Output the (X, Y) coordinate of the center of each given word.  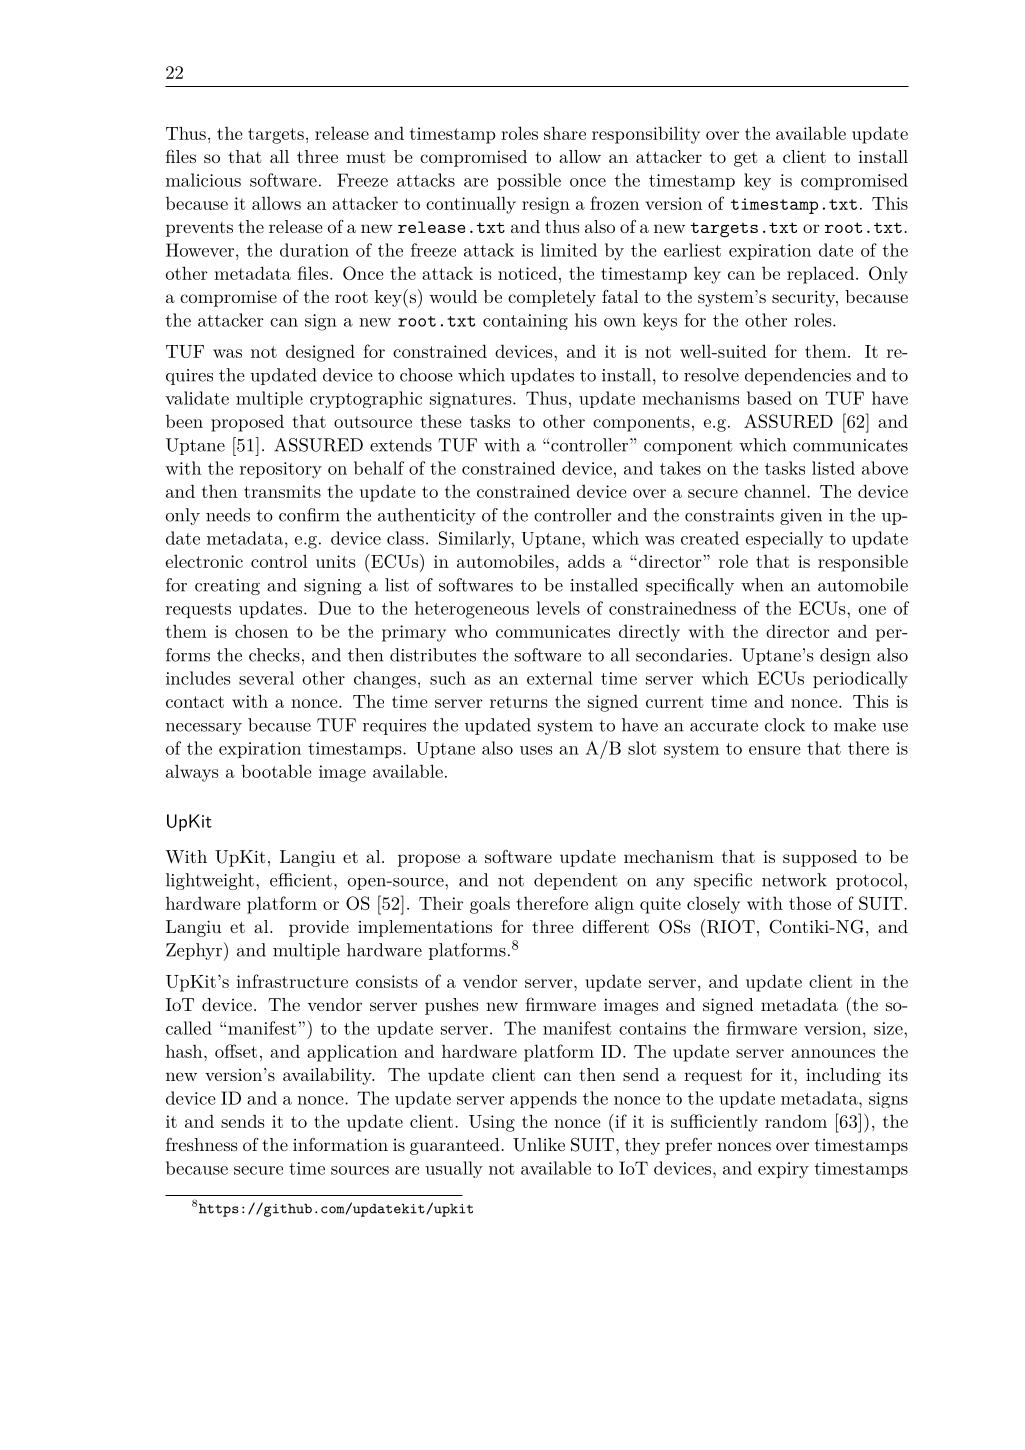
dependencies (798, 376)
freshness (202, 1144)
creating (227, 587)
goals (490, 905)
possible (529, 181)
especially (784, 540)
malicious (203, 180)
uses (536, 750)
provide (319, 928)
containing (525, 322)
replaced (820, 275)
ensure (775, 750)
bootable (276, 771)
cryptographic (366, 399)
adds (586, 561)
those (810, 903)
